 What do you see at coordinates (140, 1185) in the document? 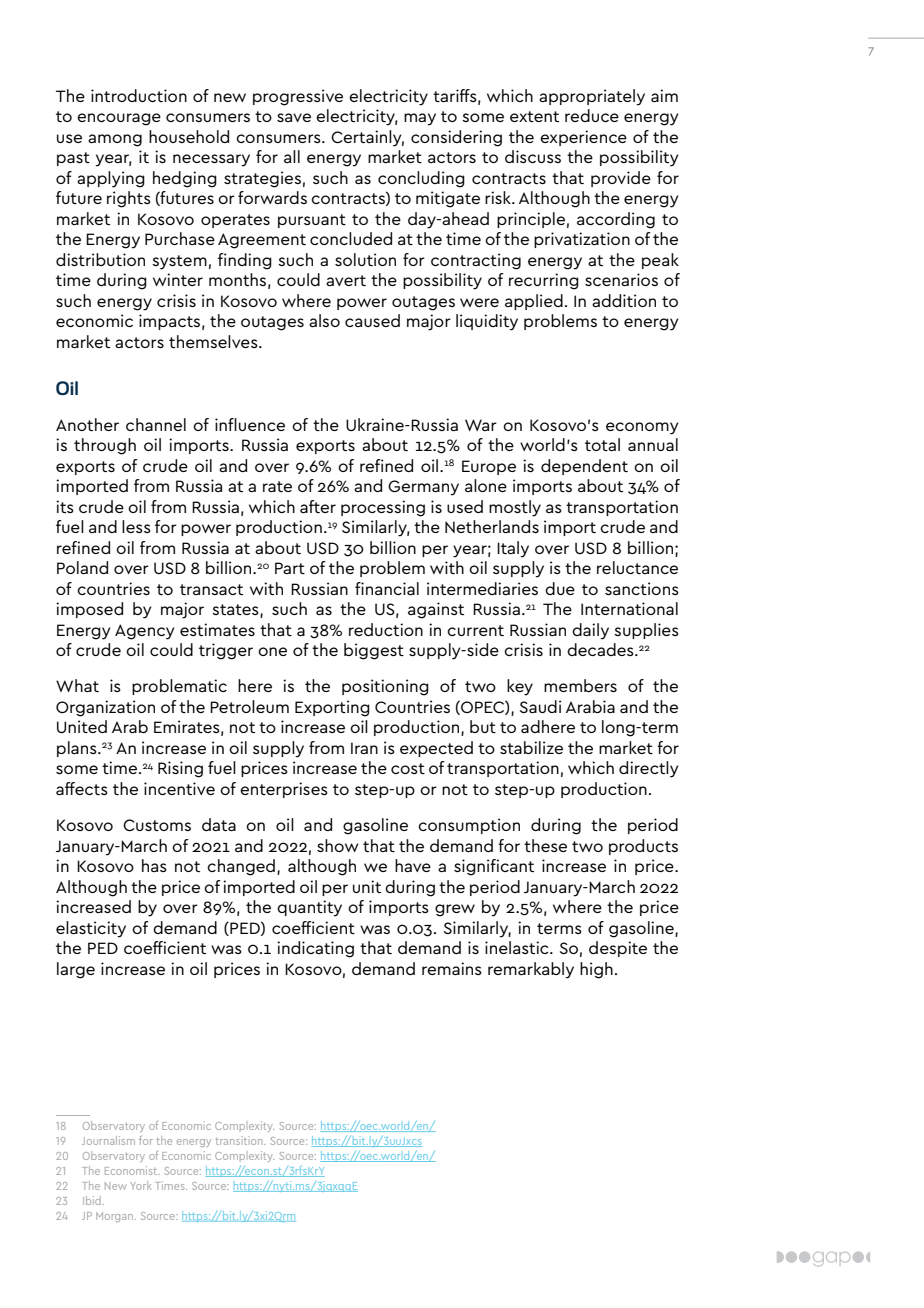
I see `York` at bounding box center [140, 1185].
